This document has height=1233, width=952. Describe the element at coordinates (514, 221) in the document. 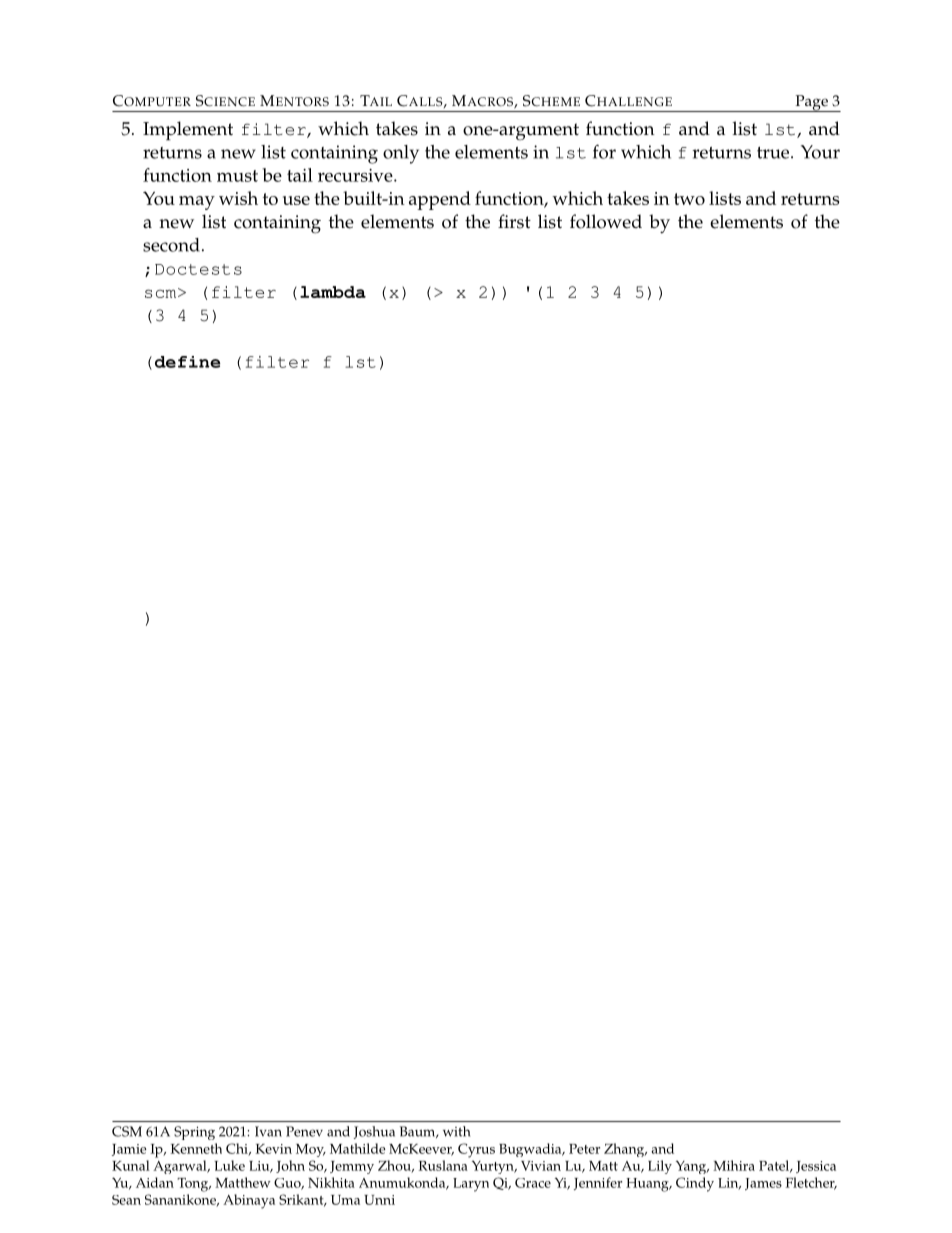

I see `first` at that location.
